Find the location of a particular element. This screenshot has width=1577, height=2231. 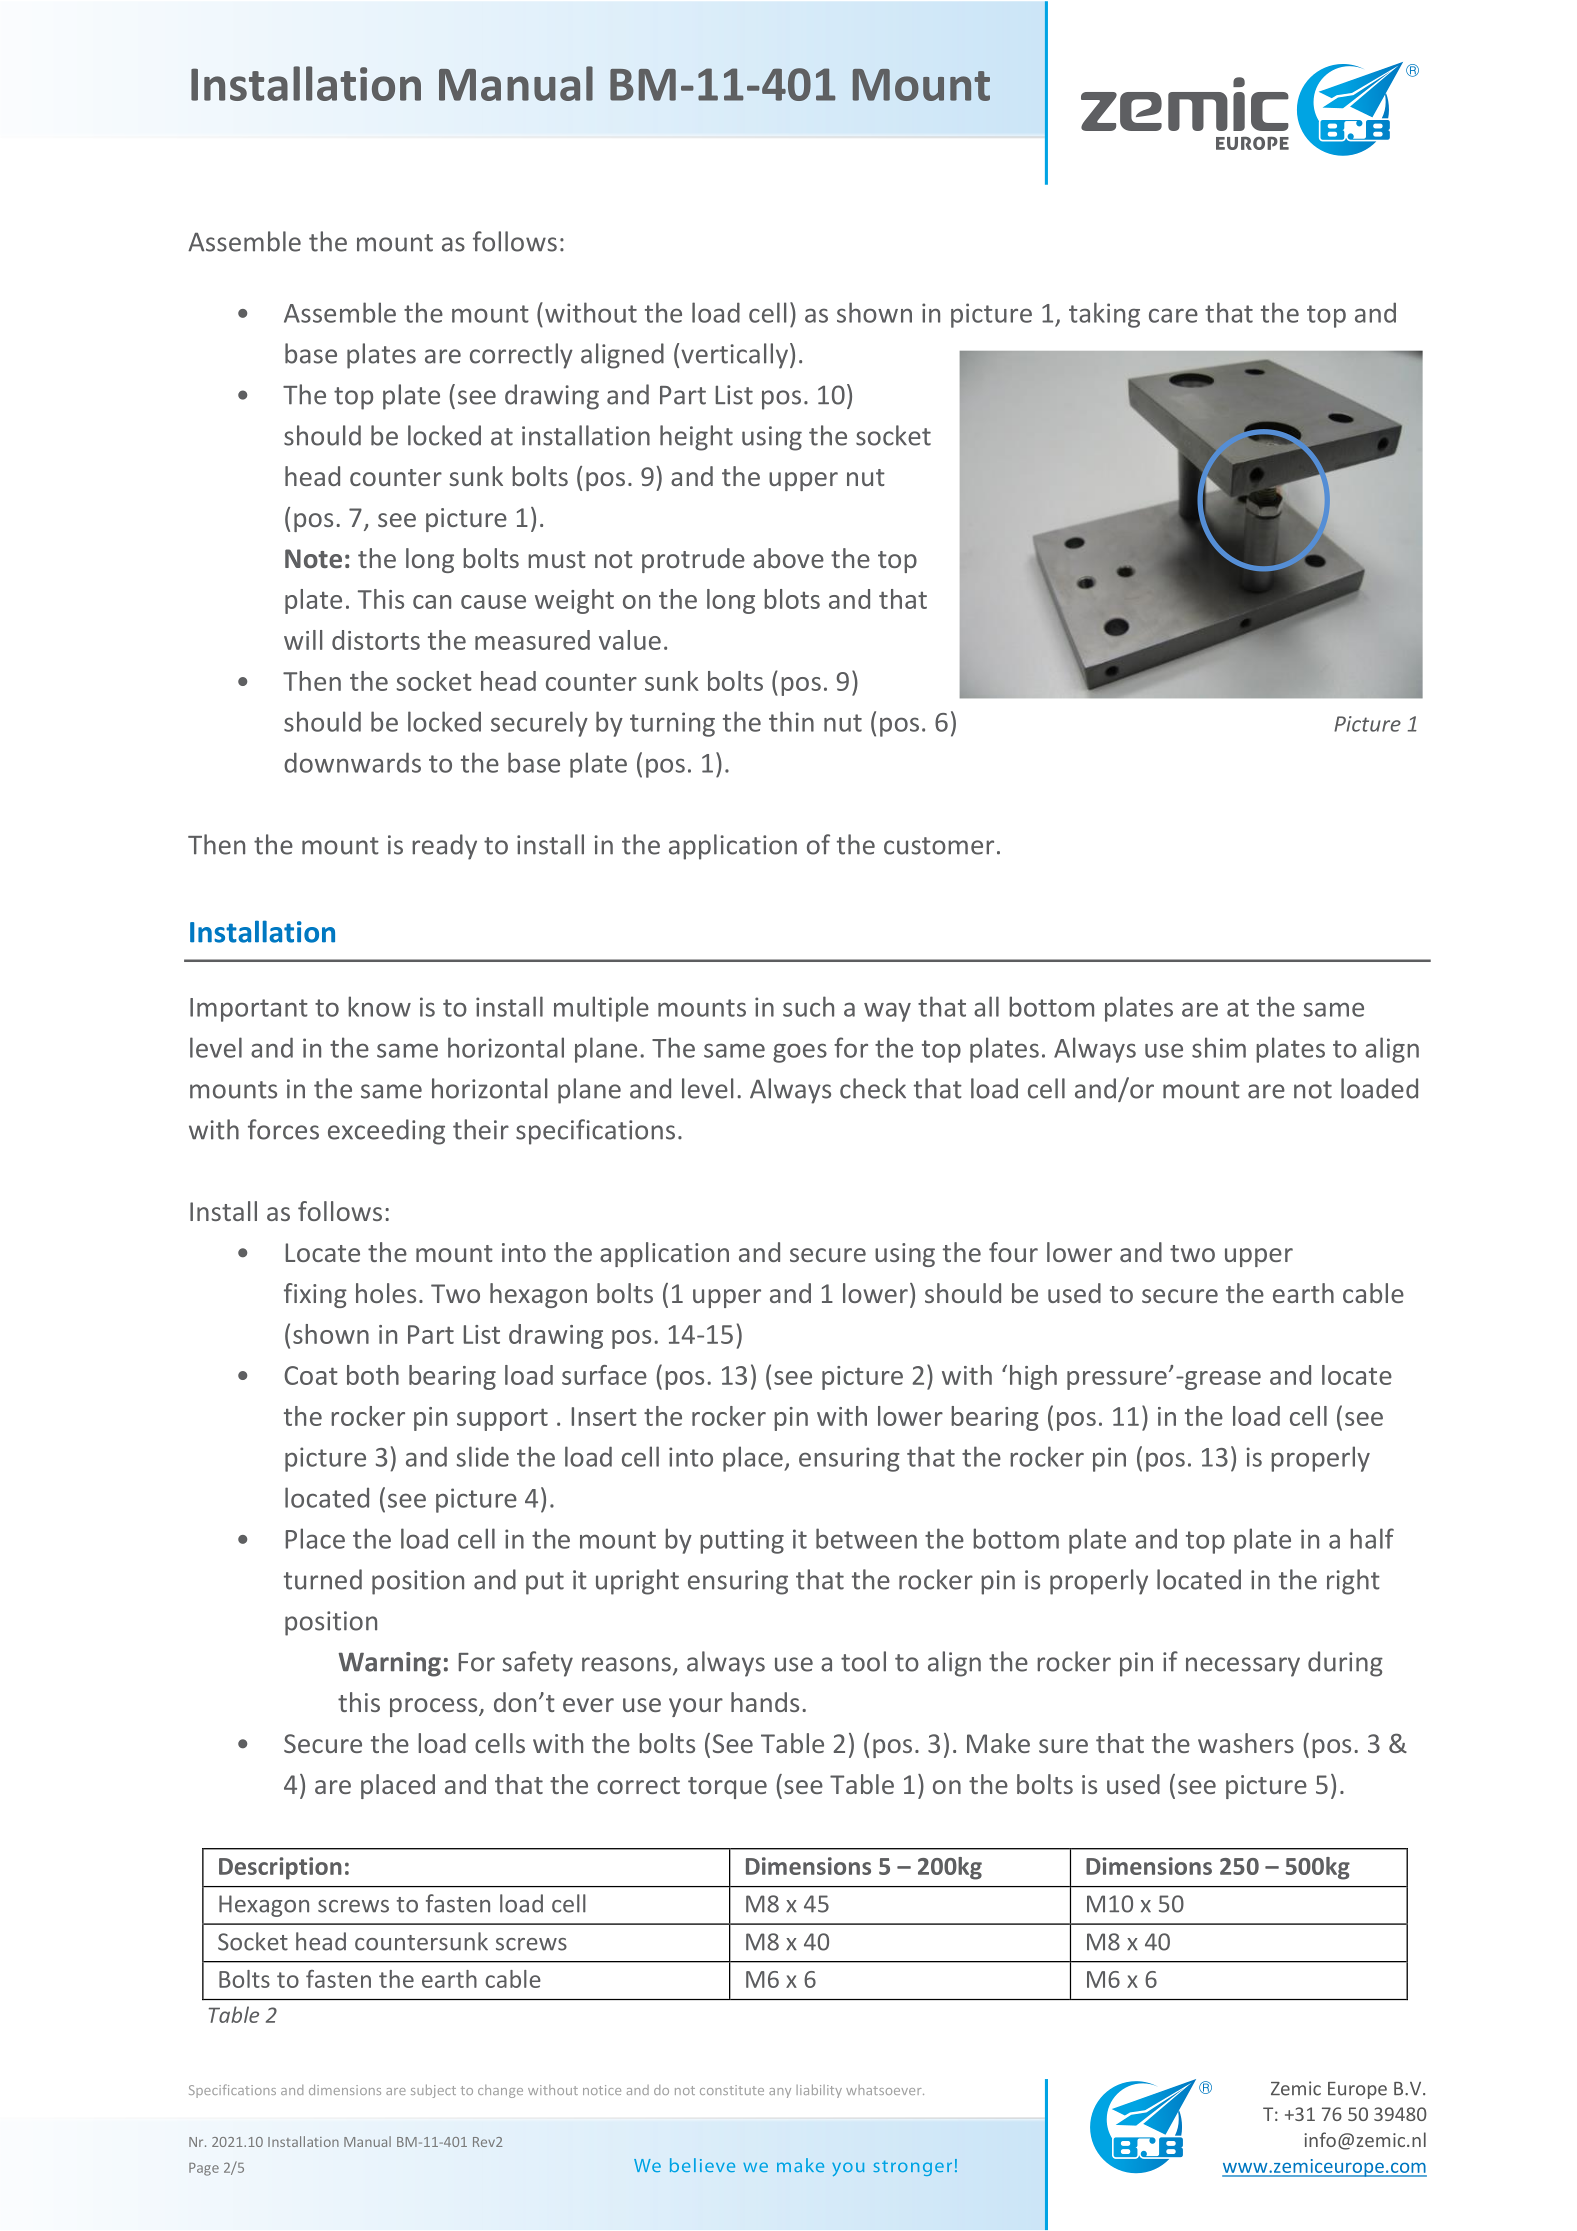

subject is located at coordinates (433, 2091).
